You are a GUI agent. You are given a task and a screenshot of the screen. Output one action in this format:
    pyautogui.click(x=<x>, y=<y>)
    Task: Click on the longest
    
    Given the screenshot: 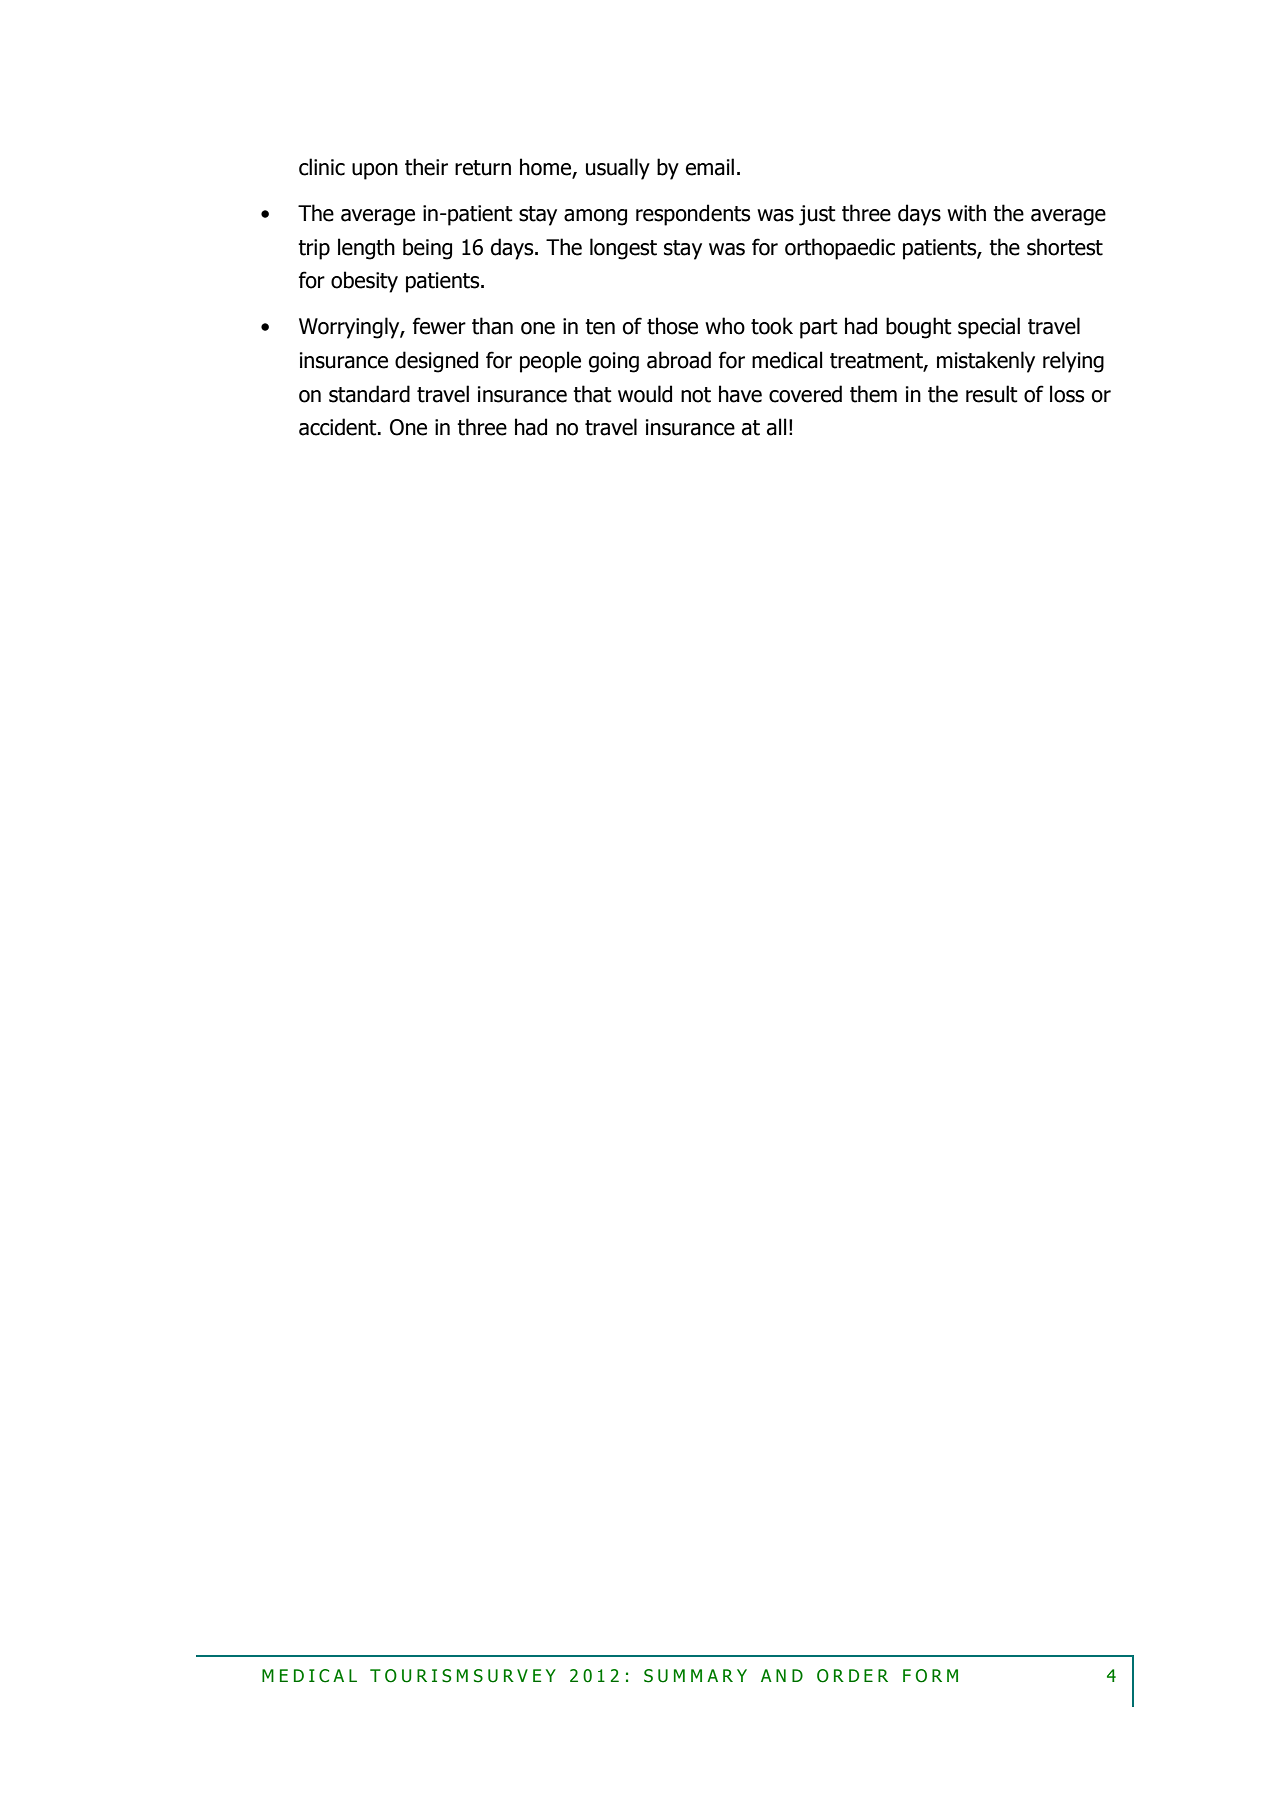 What is the action you would take?
    pyautogui.click(x=623, y=249)
